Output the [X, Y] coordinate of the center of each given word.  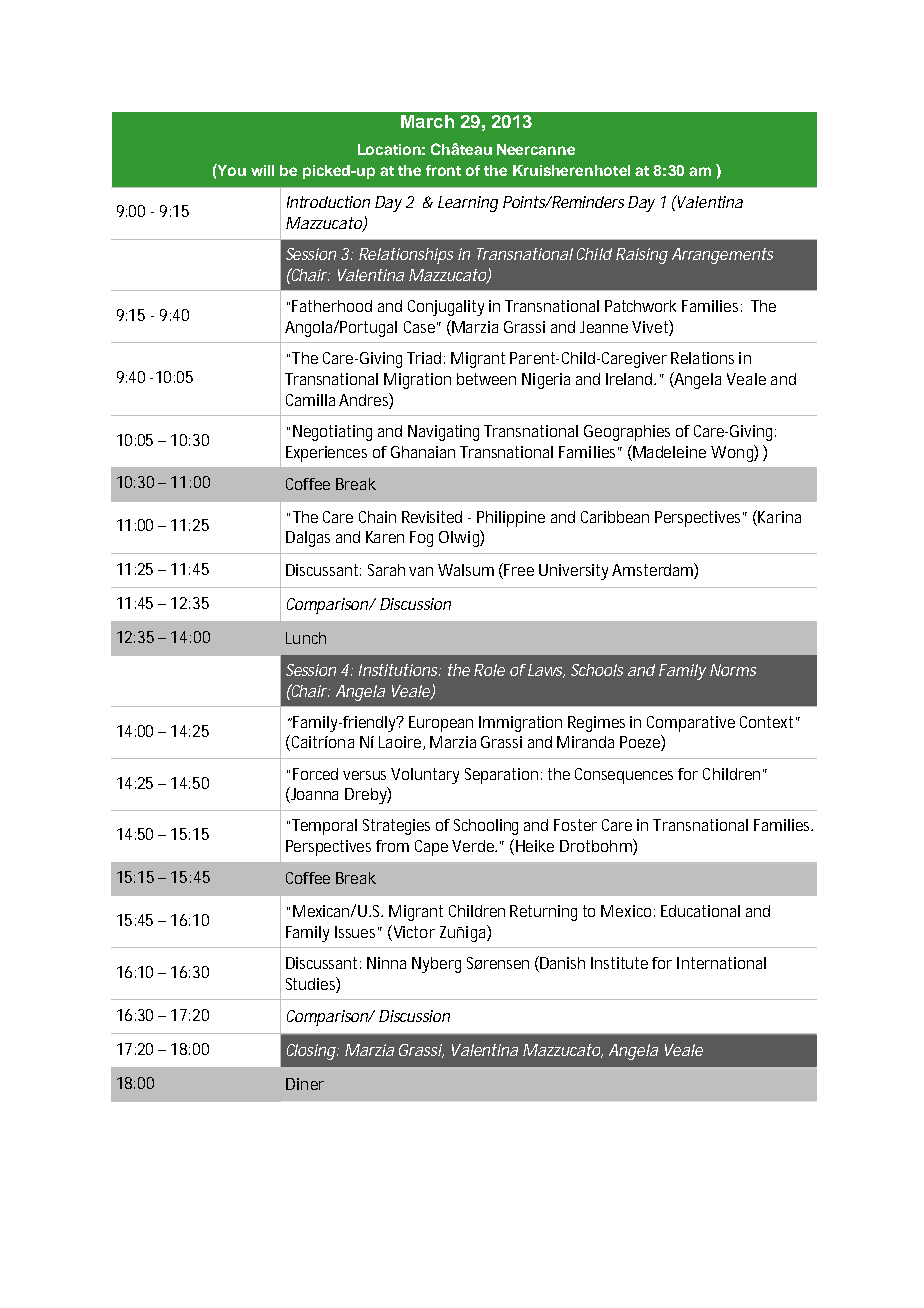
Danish [561, 964]
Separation [501, 776]
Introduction [328, 202]
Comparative [691, 724]
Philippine [511, 519]
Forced [315, 774]
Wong [732, 454]
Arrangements [722, 256]
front [443, 170]
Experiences [326, 454]
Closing [311, 1052]
